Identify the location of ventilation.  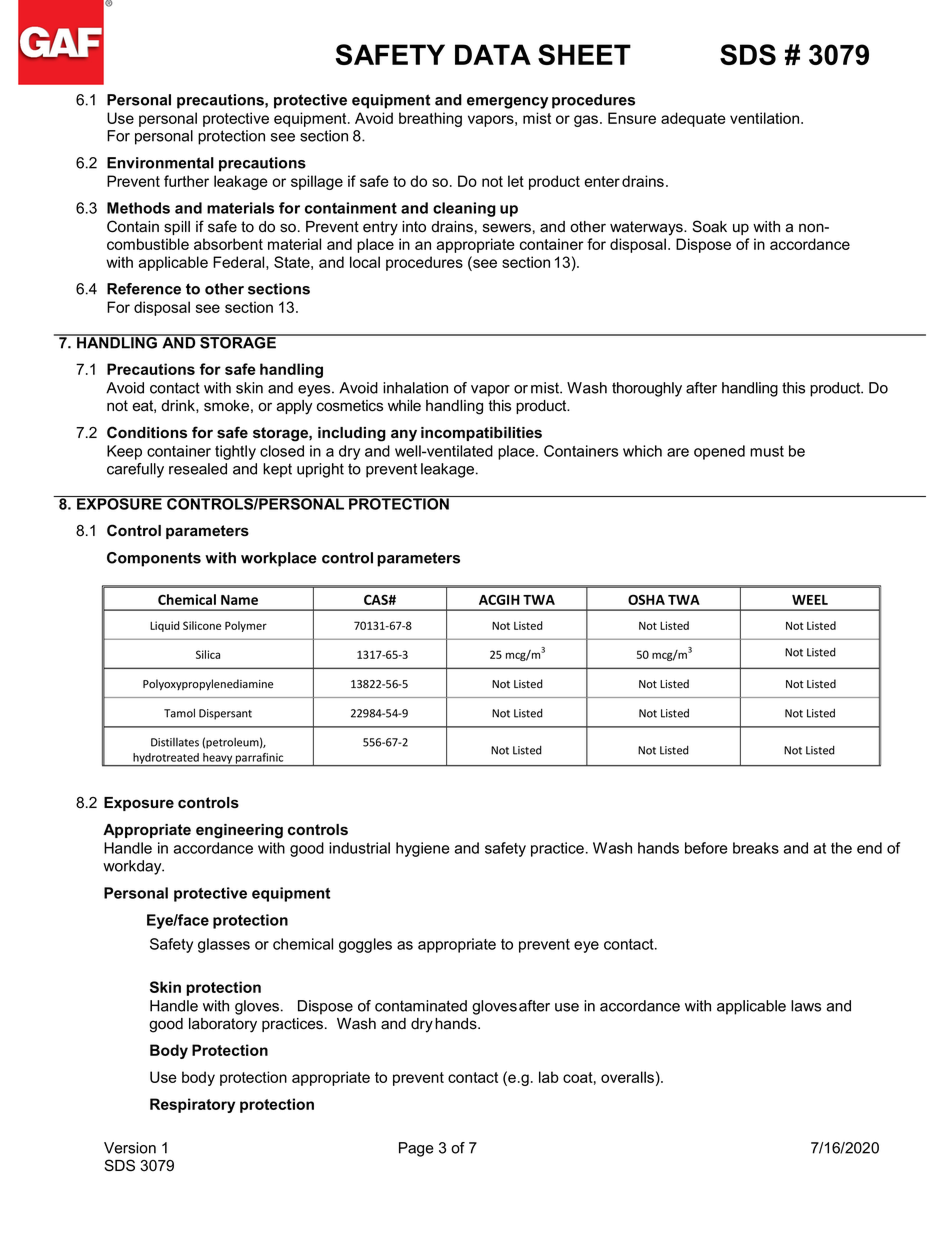
(766, 118).
